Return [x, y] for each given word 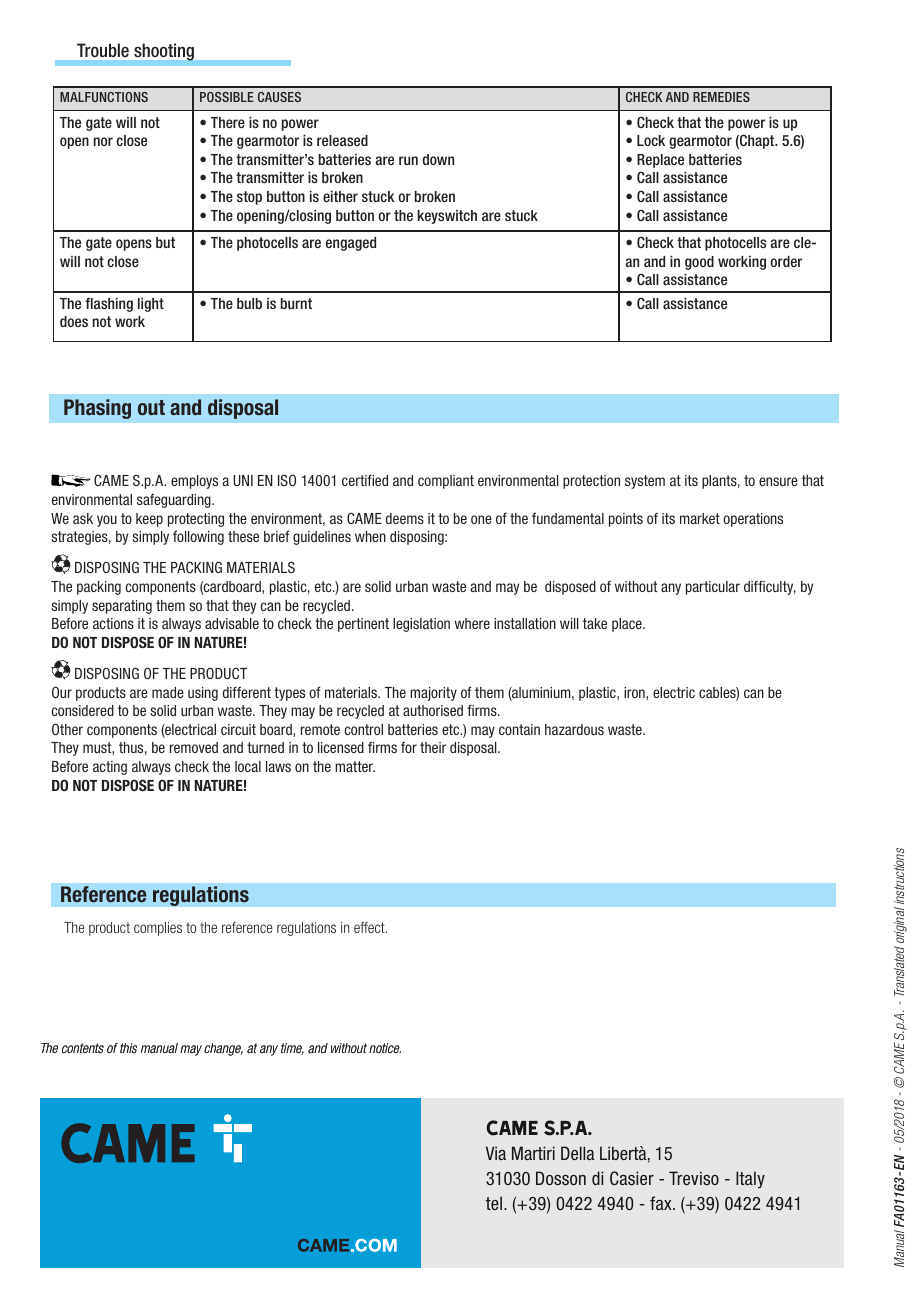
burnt [296, 303]
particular [713, 588]
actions [113, 623]
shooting [164, 52]
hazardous [574, 729]
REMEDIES [721, 97]
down [438, 159]
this [128, 1048]
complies [158, 929]
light [151, 304]
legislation [421, 625]
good [699, 263]
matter [355, 766]
